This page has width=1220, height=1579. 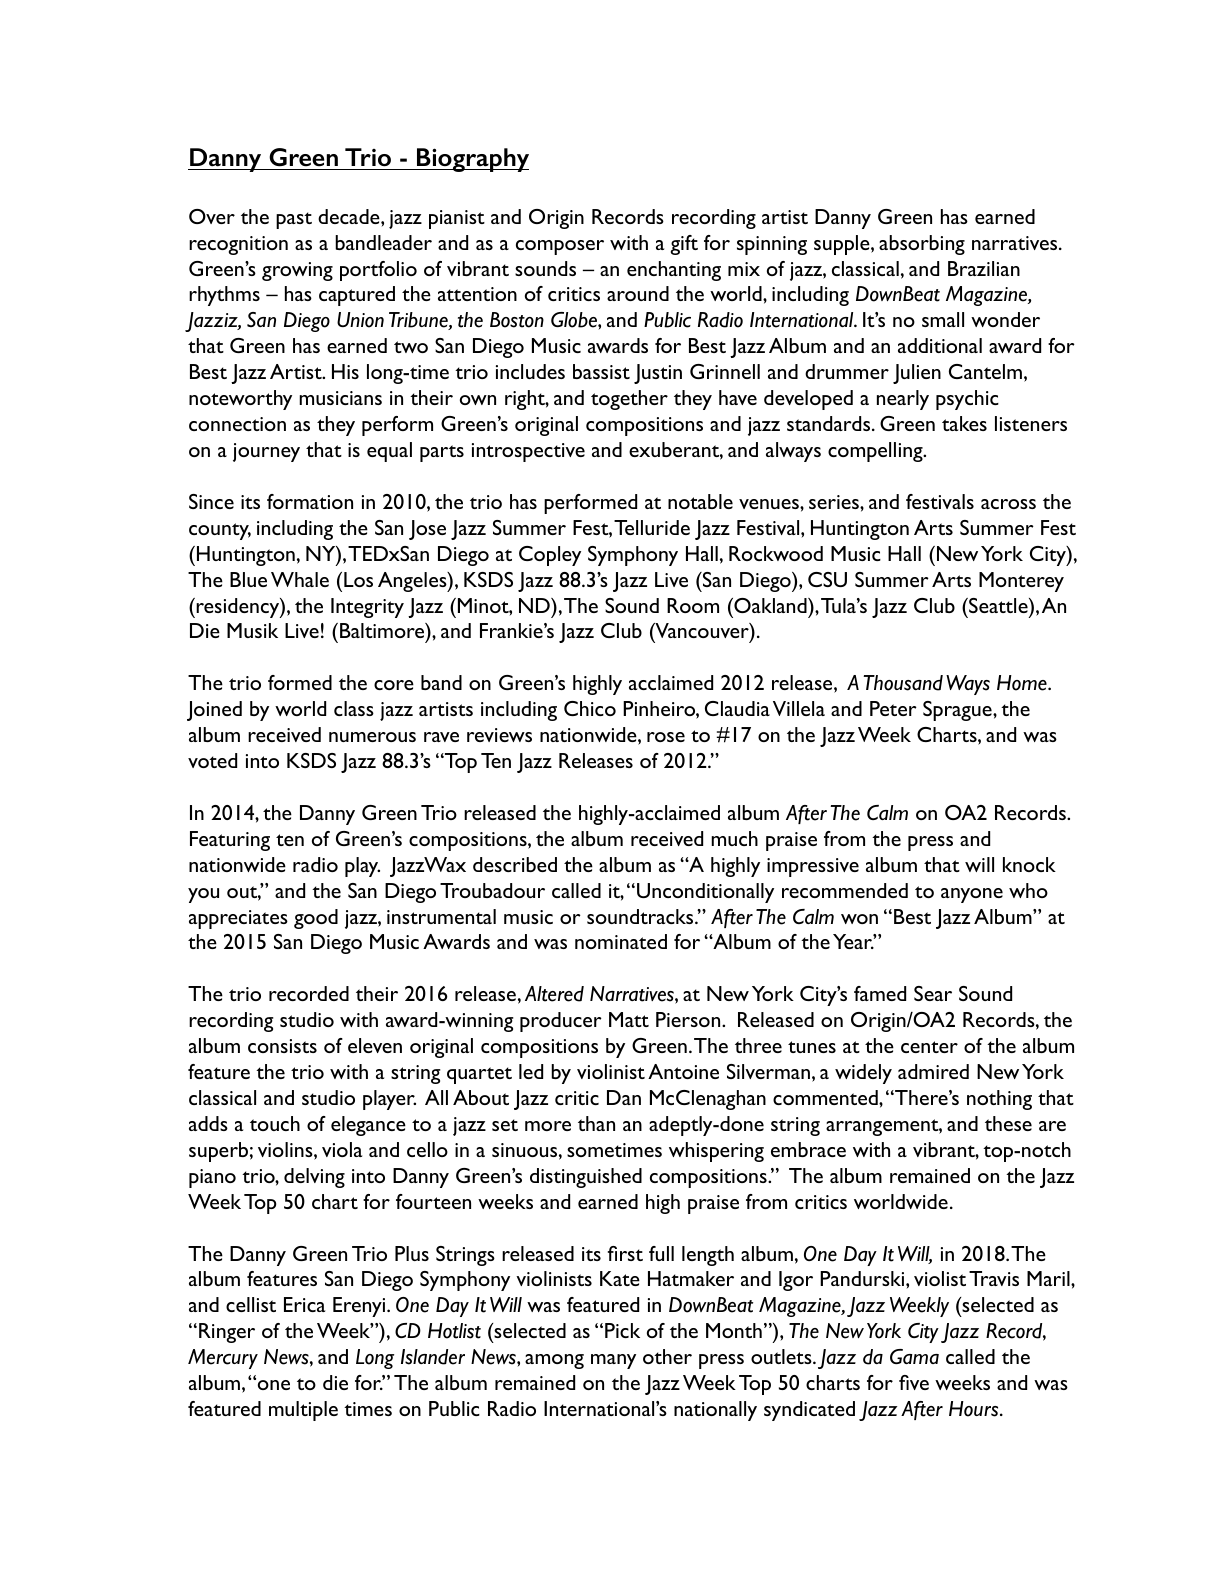 What do you see at coordinates (294, 220) in the page?
I see `past` at bounding box center [294, 220].
